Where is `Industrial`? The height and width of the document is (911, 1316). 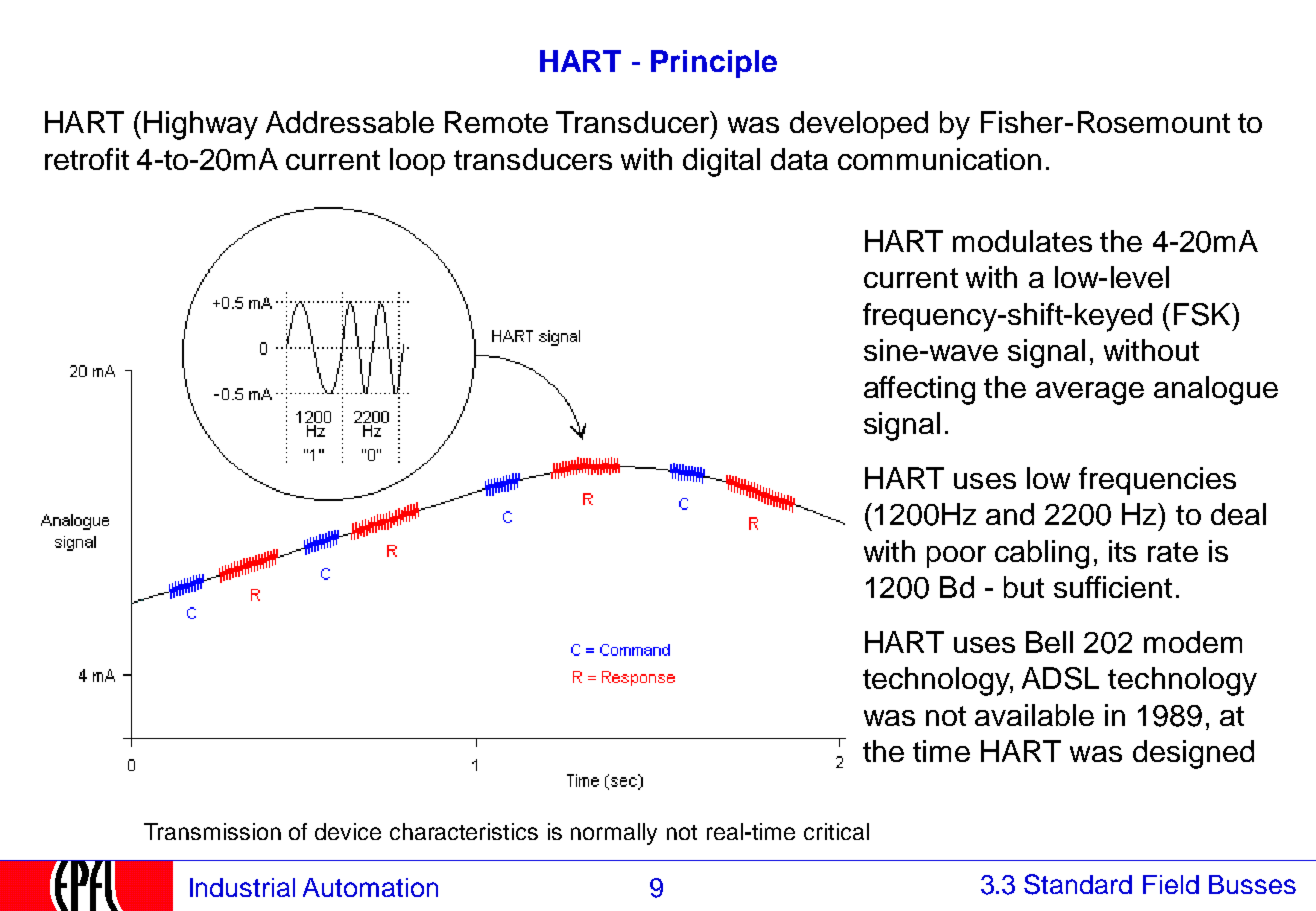 Industrial is located at coordinates (242, 887).
